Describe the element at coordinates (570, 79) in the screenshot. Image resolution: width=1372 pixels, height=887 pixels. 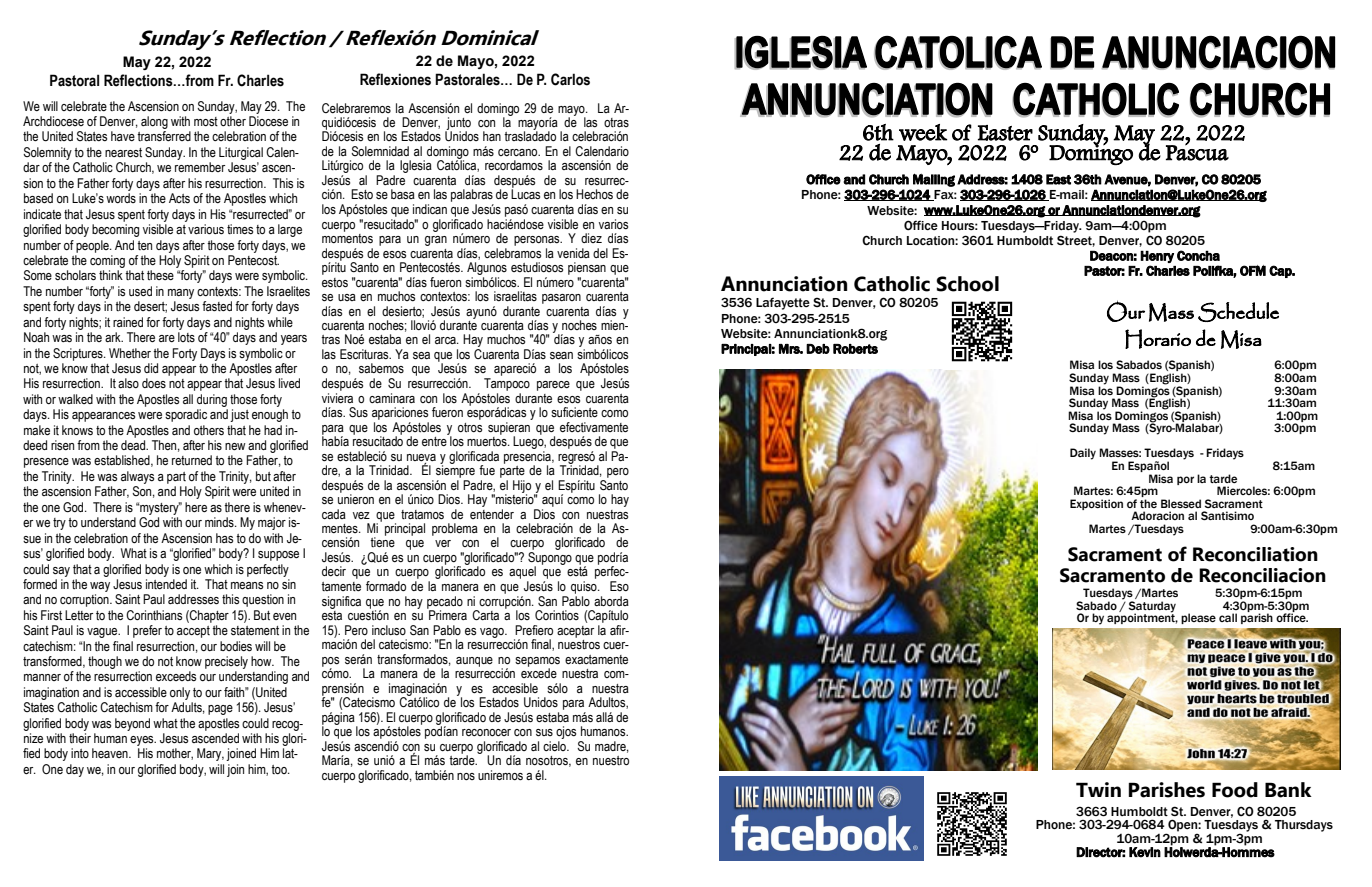
I see `Carlos` at that location.
